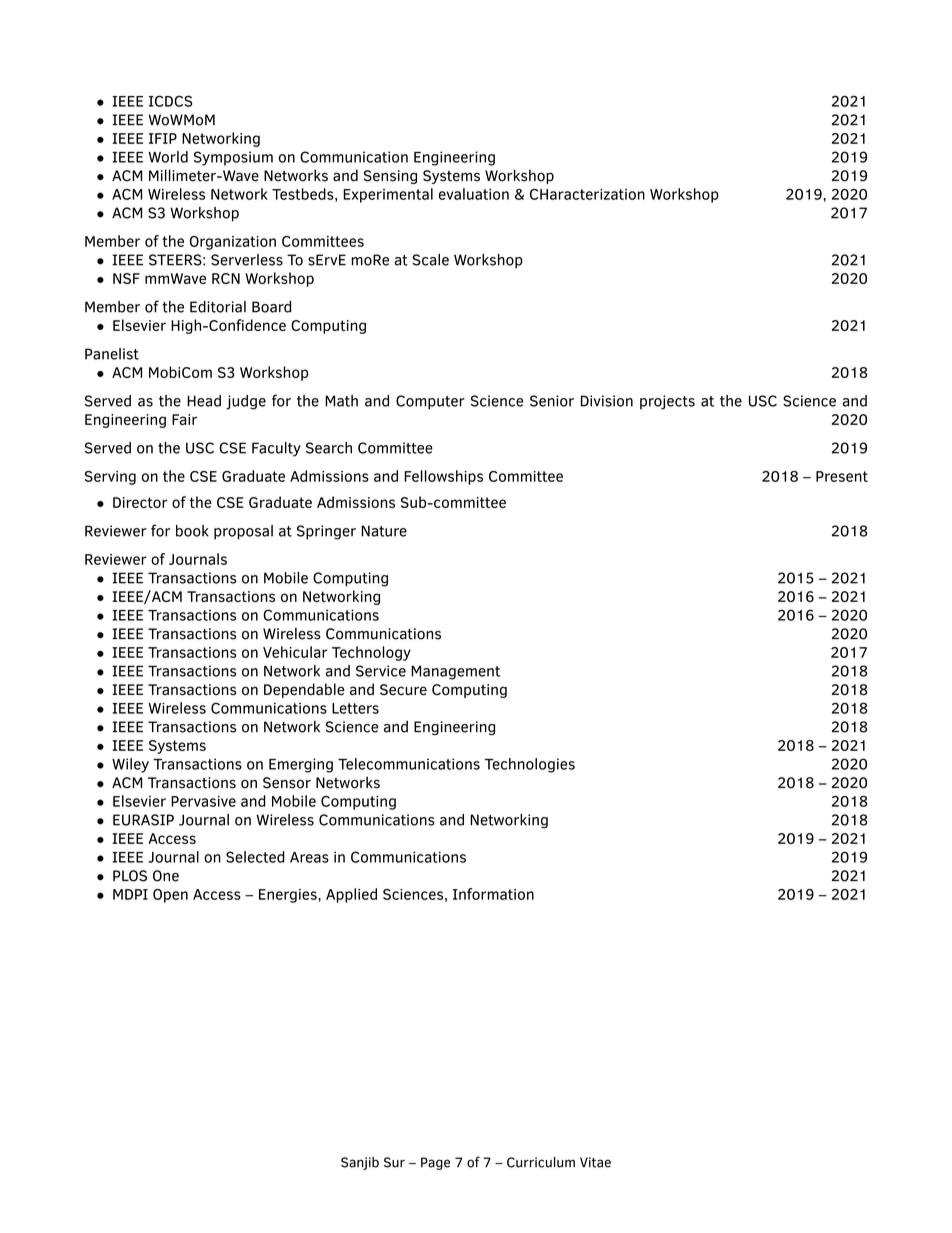 The image size is (952, 1233). What do you see at coordinates (435, 1163) in the screenshot?
I see `Page` at bounding box center [435, 1163].
